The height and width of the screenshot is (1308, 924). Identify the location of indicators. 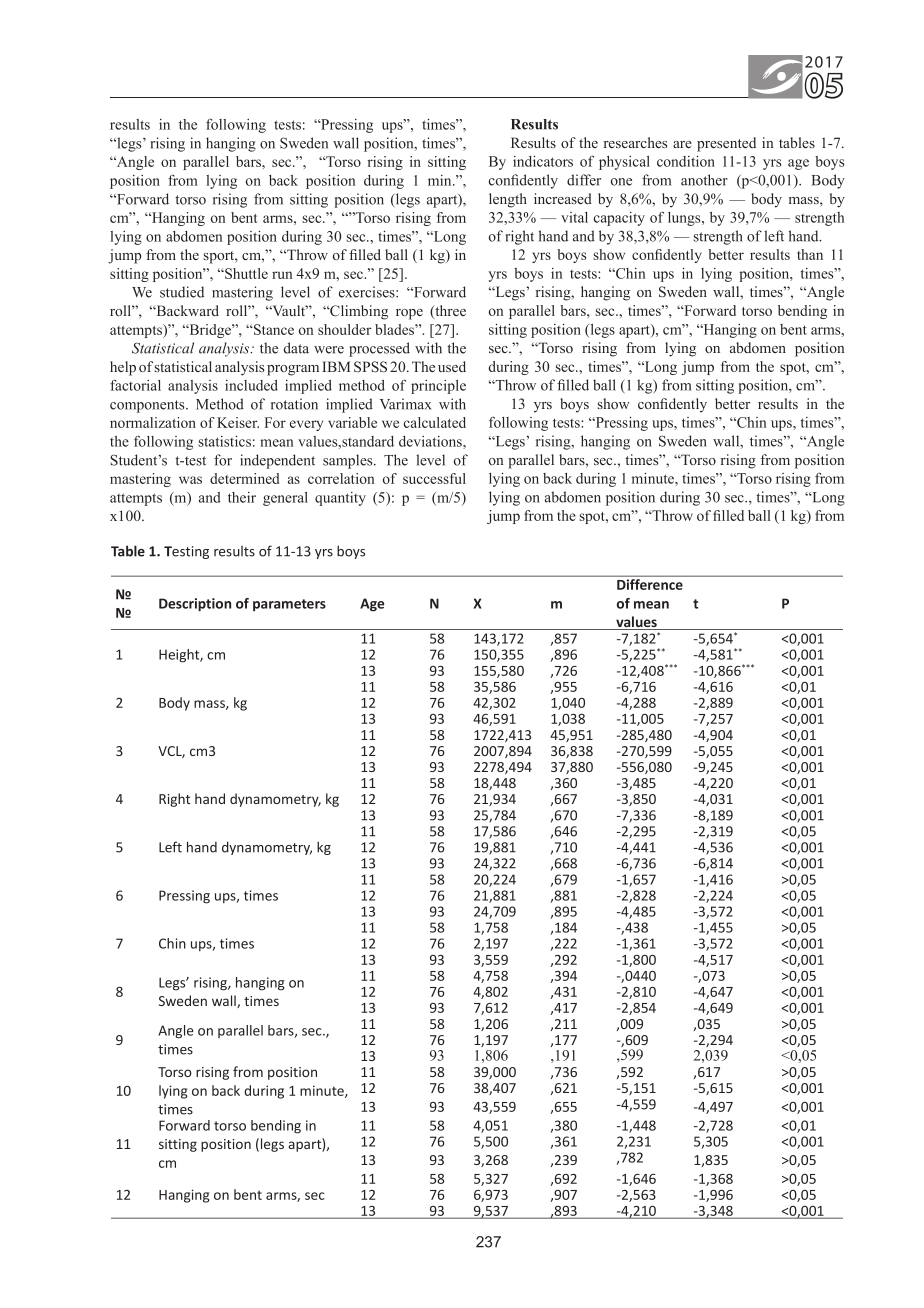
(543, 161).
